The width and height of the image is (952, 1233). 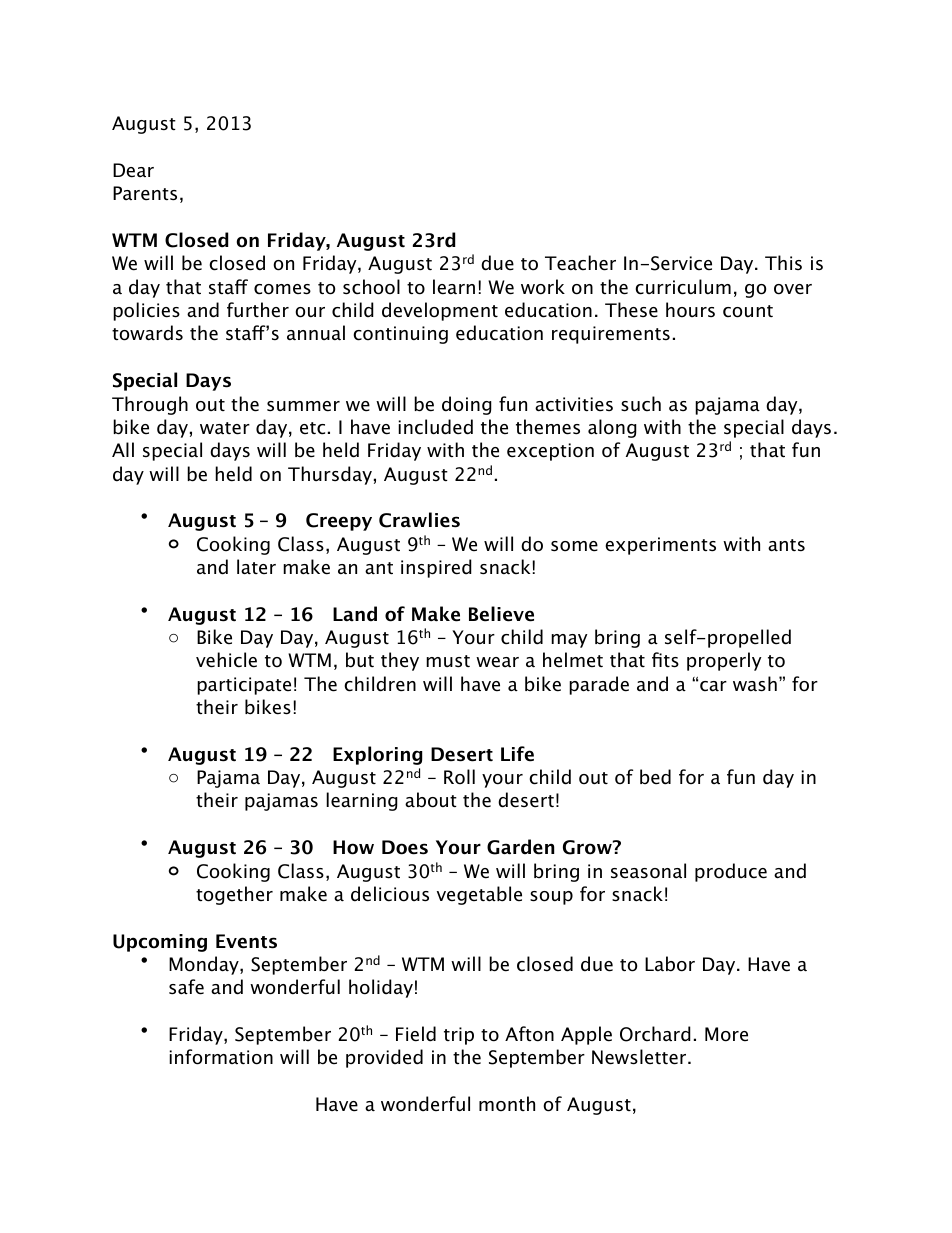 I want to click on properly, so click(x=724, y=661).
